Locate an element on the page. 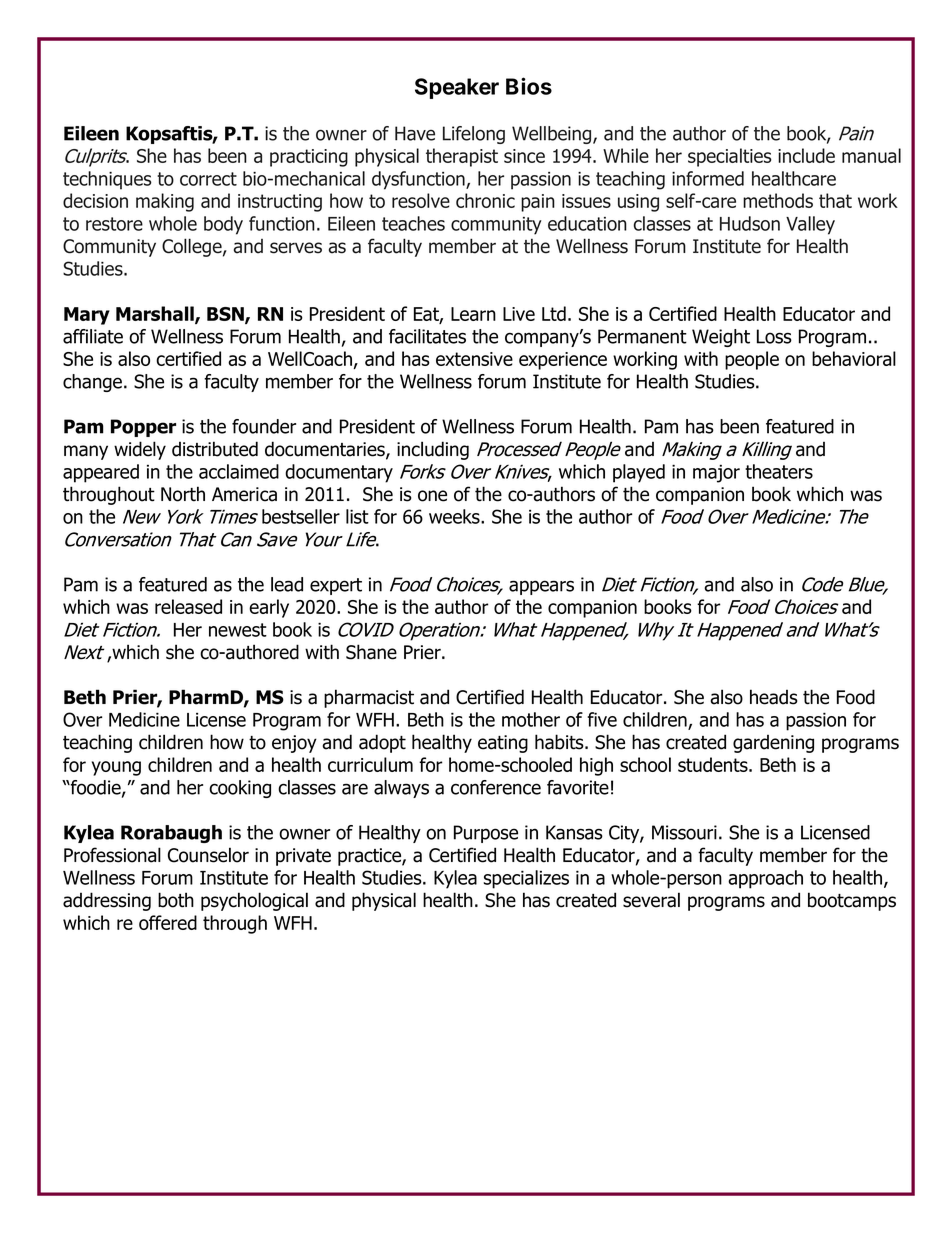 This page has height=1233, width=952. correct is located at coordinates (208, 179).
